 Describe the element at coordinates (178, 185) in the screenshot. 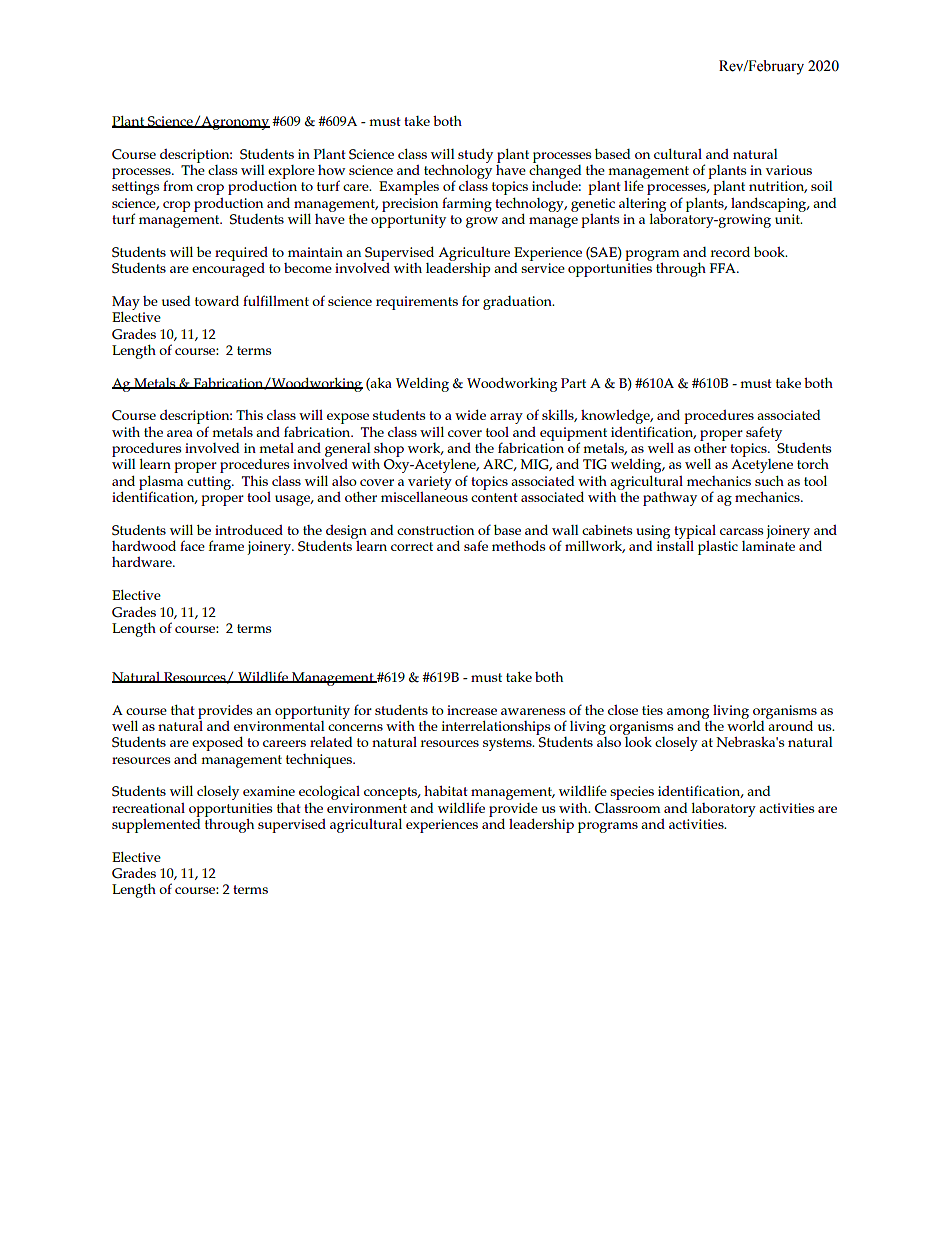

I see `from` at that location.
